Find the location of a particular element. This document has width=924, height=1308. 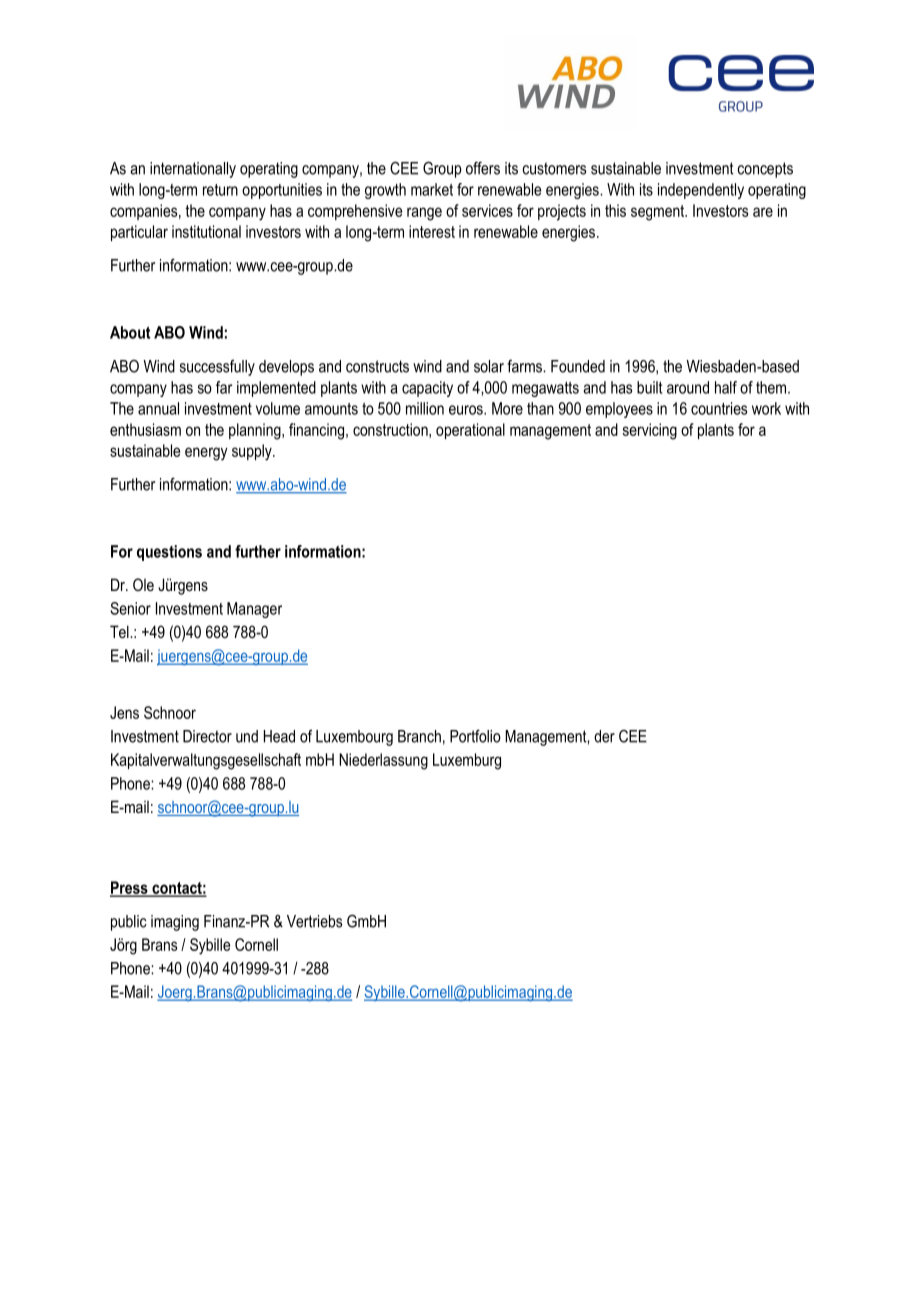

energy is located at coordinates (206, 454).
